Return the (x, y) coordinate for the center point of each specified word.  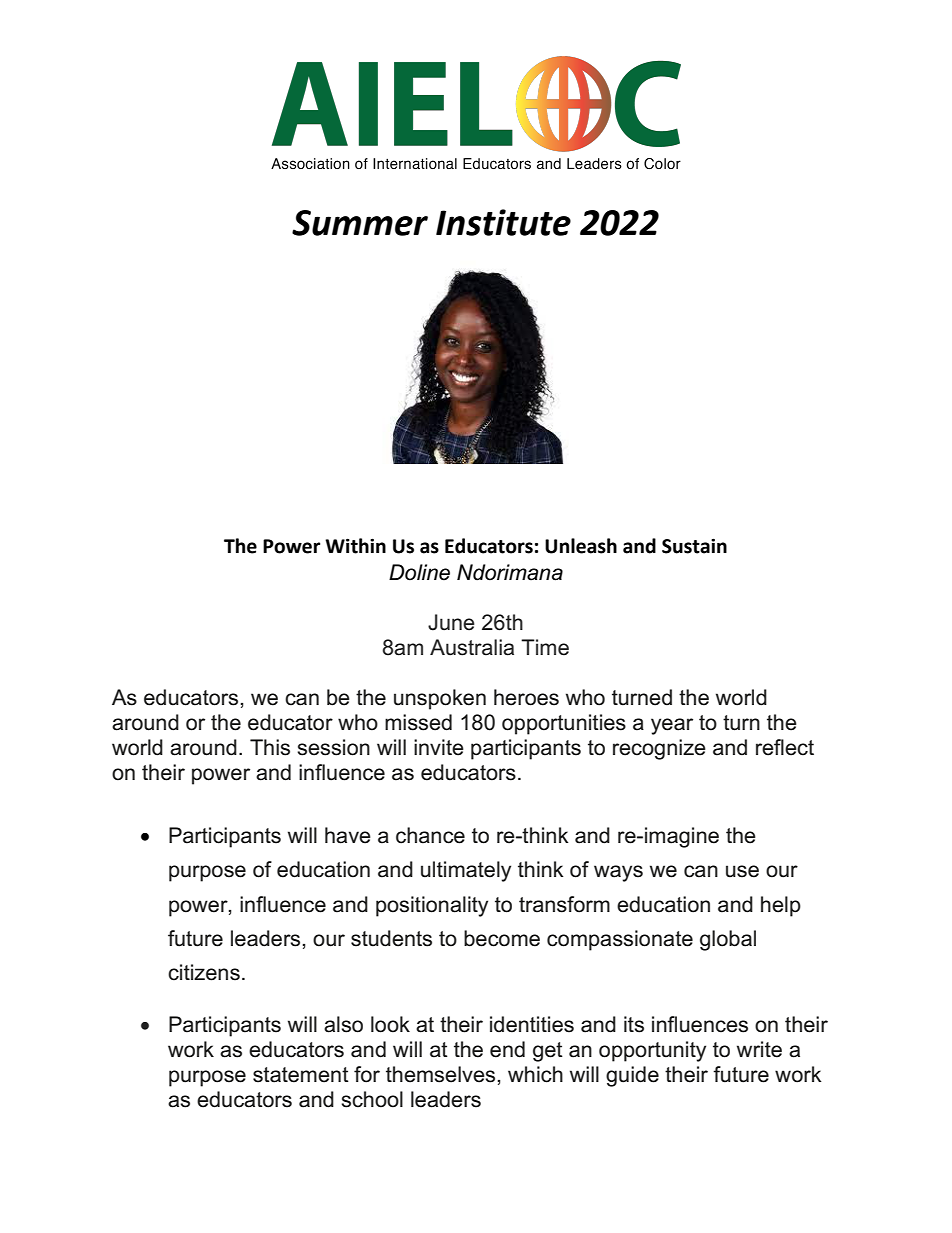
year (672, 726)
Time (545, 647)
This (270, 747)
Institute (503, 222)
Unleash (581, 546)
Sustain (694, 546)
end (507, 1049)
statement (301, 1075)
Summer (360, 223)
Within (355, 546)
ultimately (466, 871)
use (742, 871)
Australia (472, 647)
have (348, 835)
